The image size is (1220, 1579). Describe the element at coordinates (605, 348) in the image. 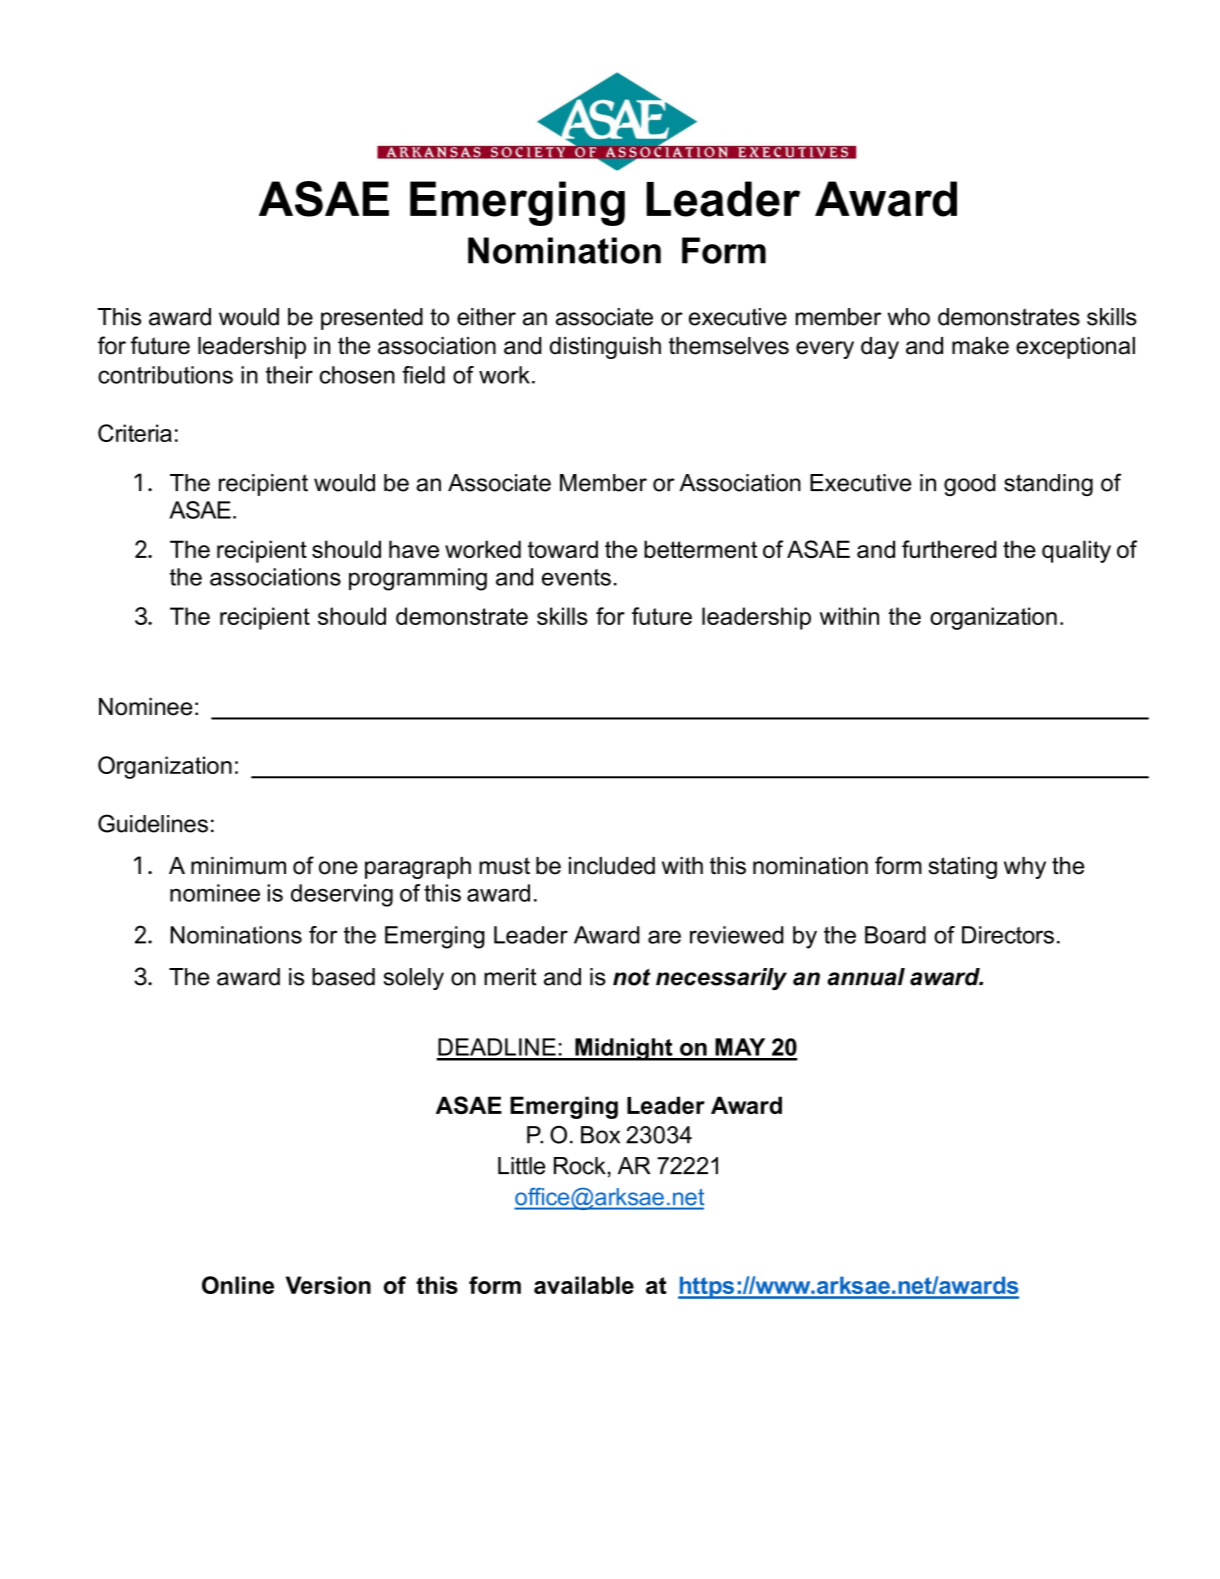

I see `distinguish` at that location.
